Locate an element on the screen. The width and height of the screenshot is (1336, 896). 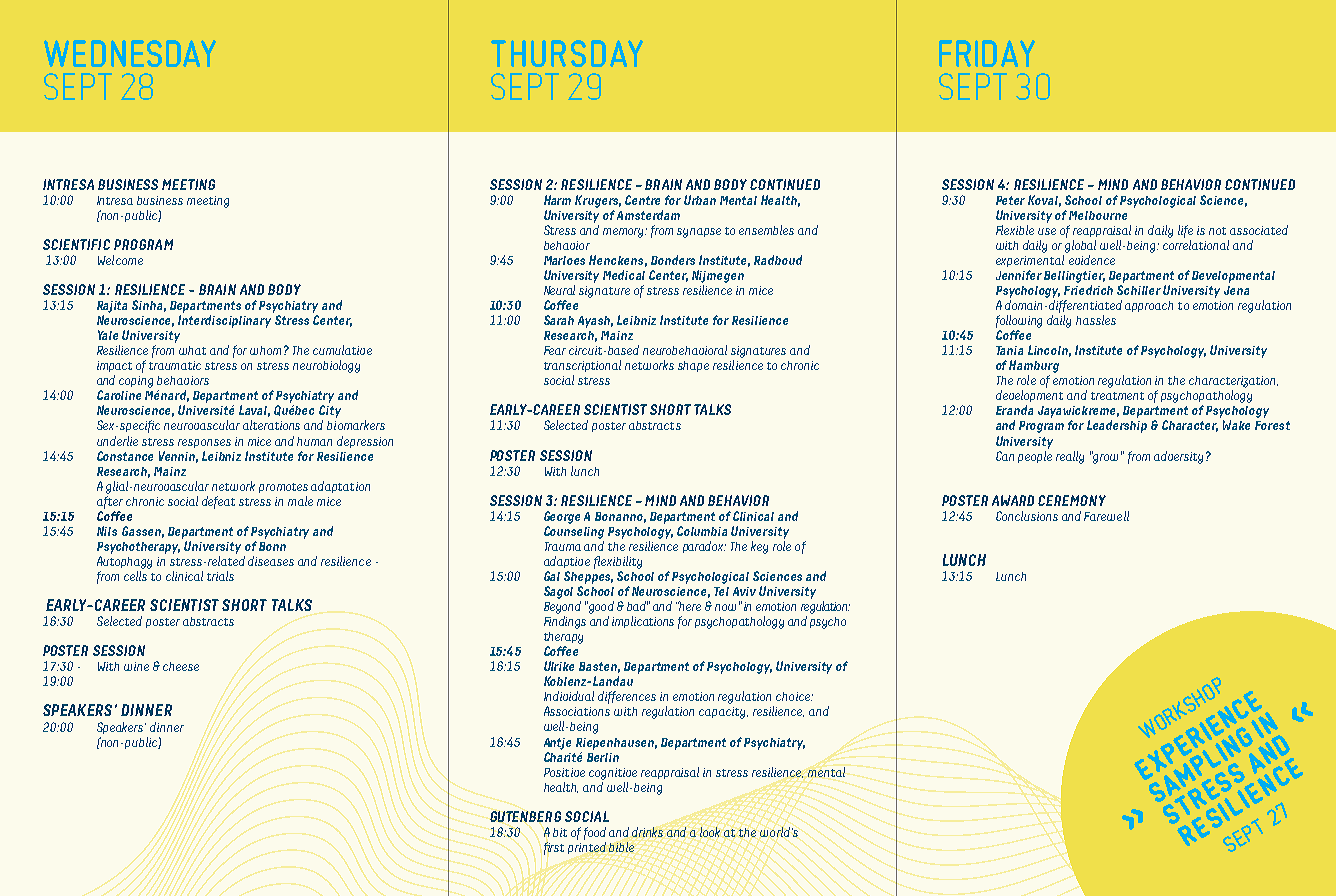
SCIENTIFIC is located at coordinates (76, 244).
